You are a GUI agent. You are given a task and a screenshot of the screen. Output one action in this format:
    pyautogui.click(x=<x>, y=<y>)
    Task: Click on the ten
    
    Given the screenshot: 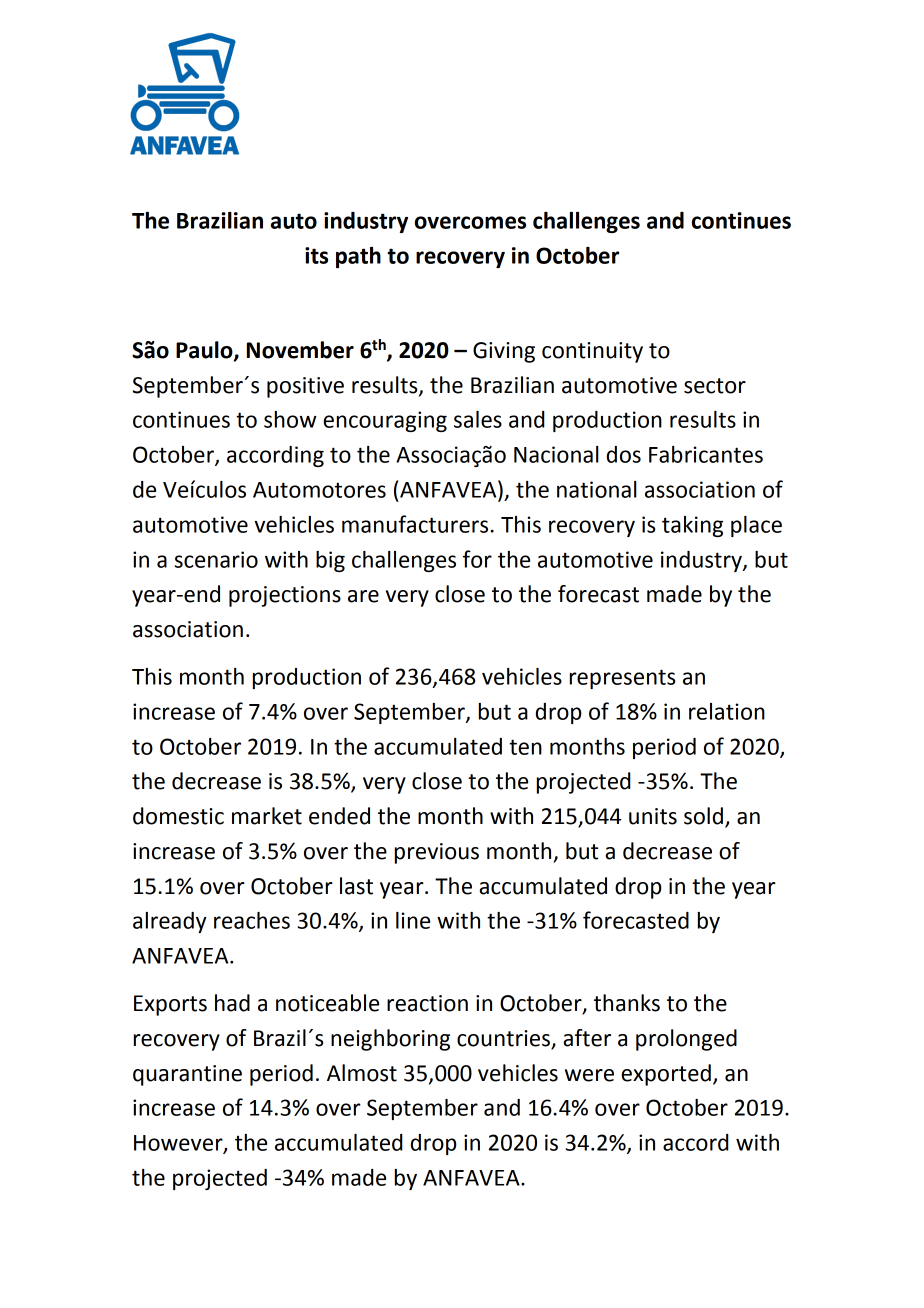 What is the action you would take?
    pyautogui.click(x=525, y=747)
